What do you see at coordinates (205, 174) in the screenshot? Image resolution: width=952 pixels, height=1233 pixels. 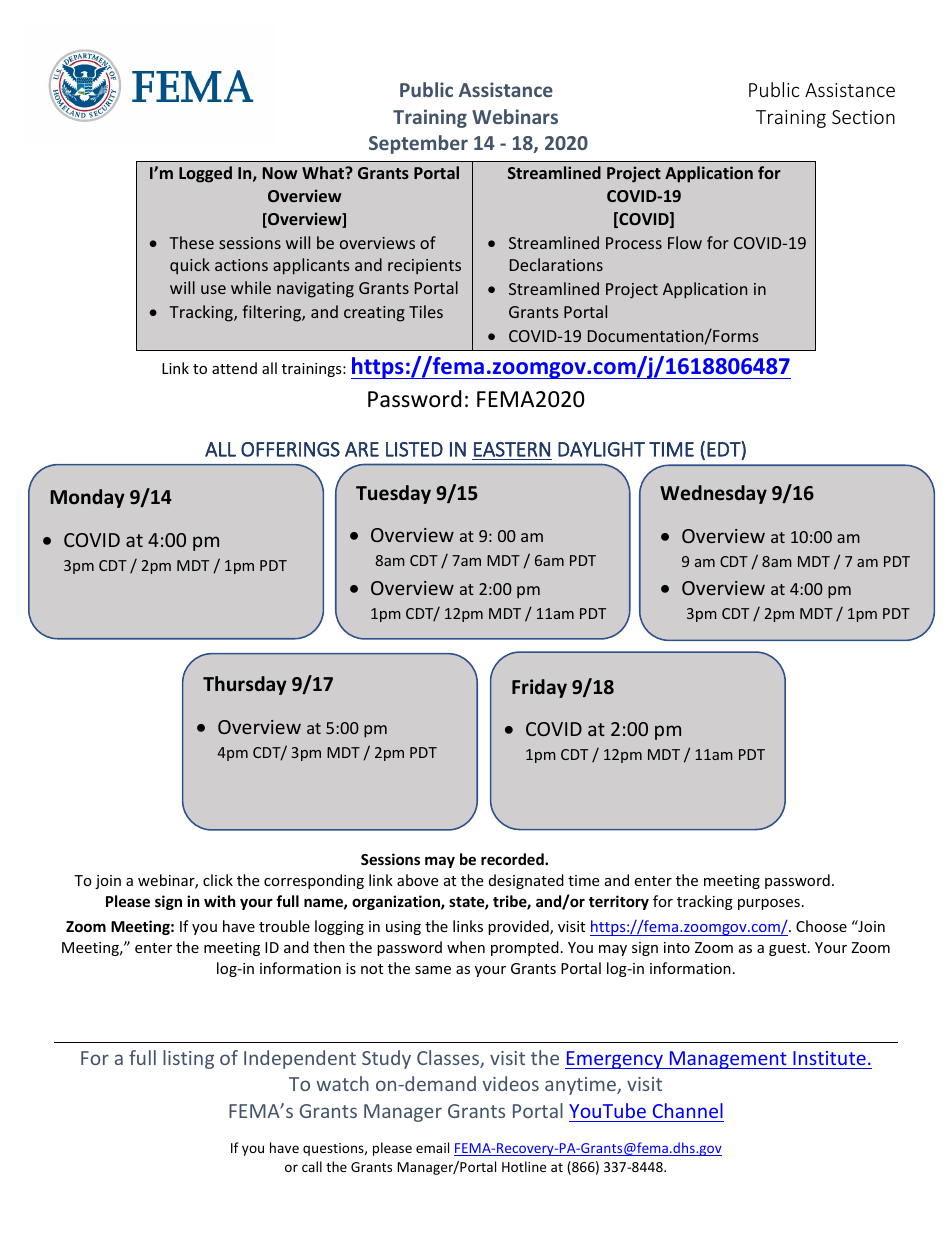 I see `Logged` at bounding box center [205, 174].
